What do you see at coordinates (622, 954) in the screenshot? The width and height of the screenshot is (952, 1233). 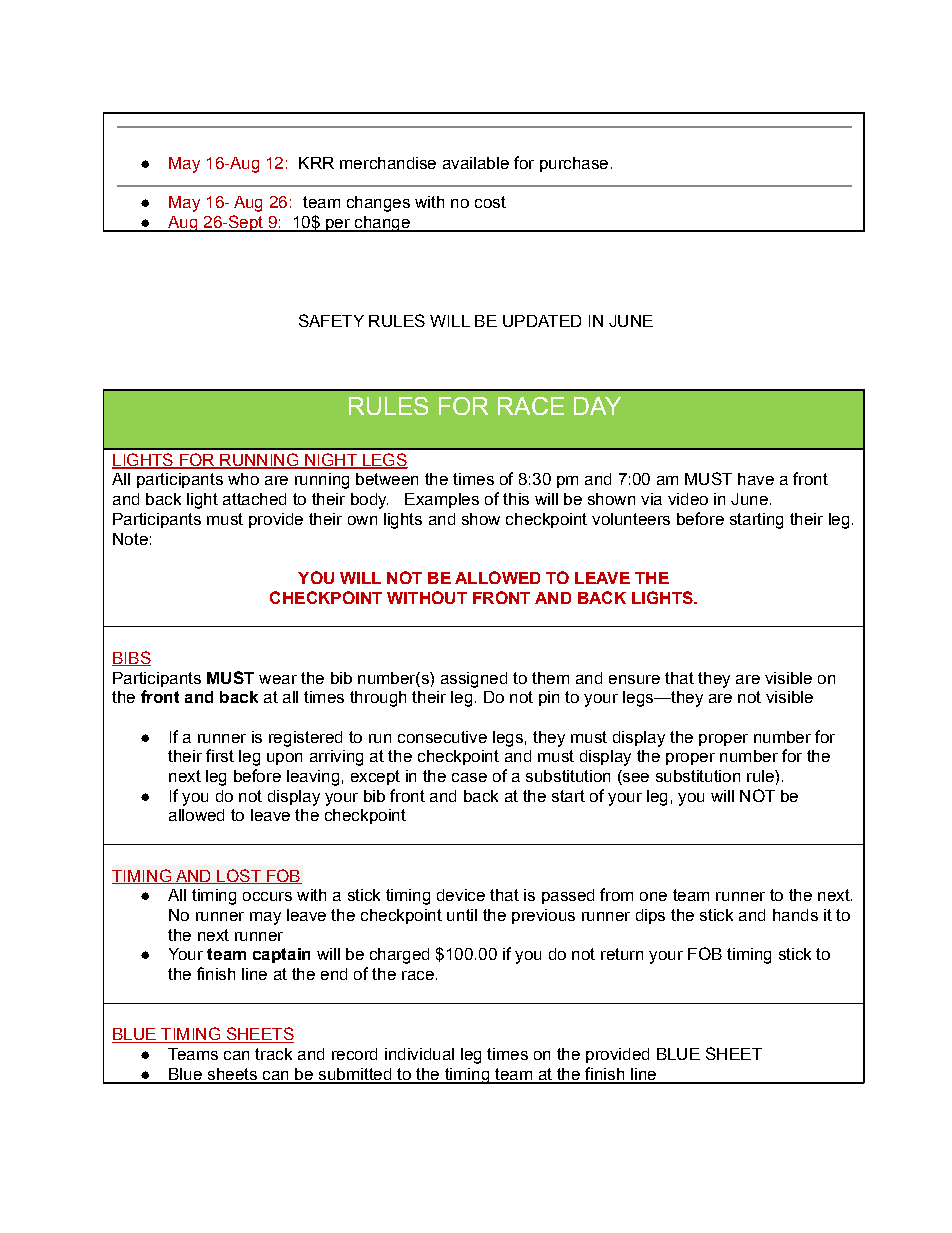 I see `return` at bounding box center [622, 954].
